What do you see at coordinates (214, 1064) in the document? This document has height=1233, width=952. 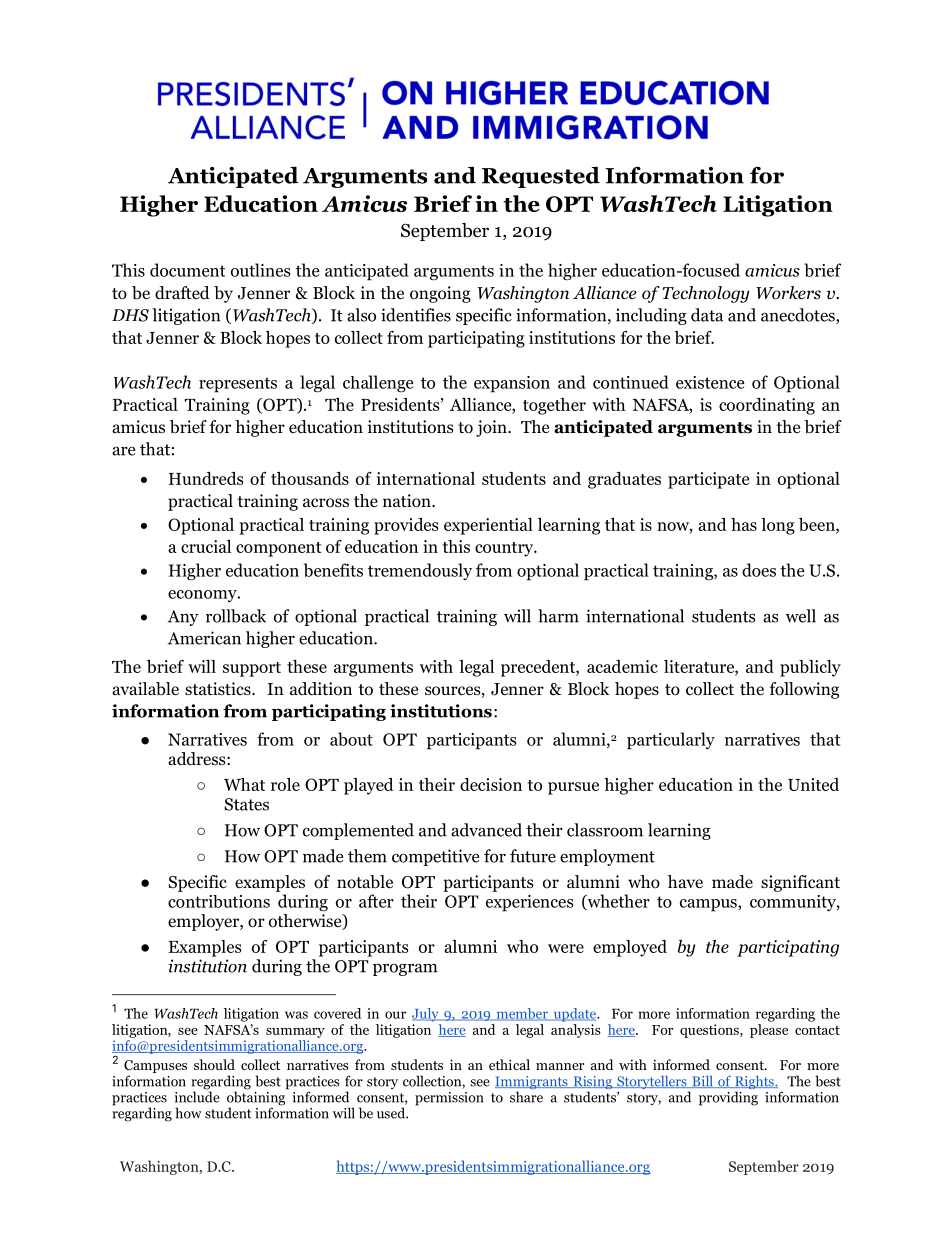 I see `should` at bounding box center [214, 1064].
